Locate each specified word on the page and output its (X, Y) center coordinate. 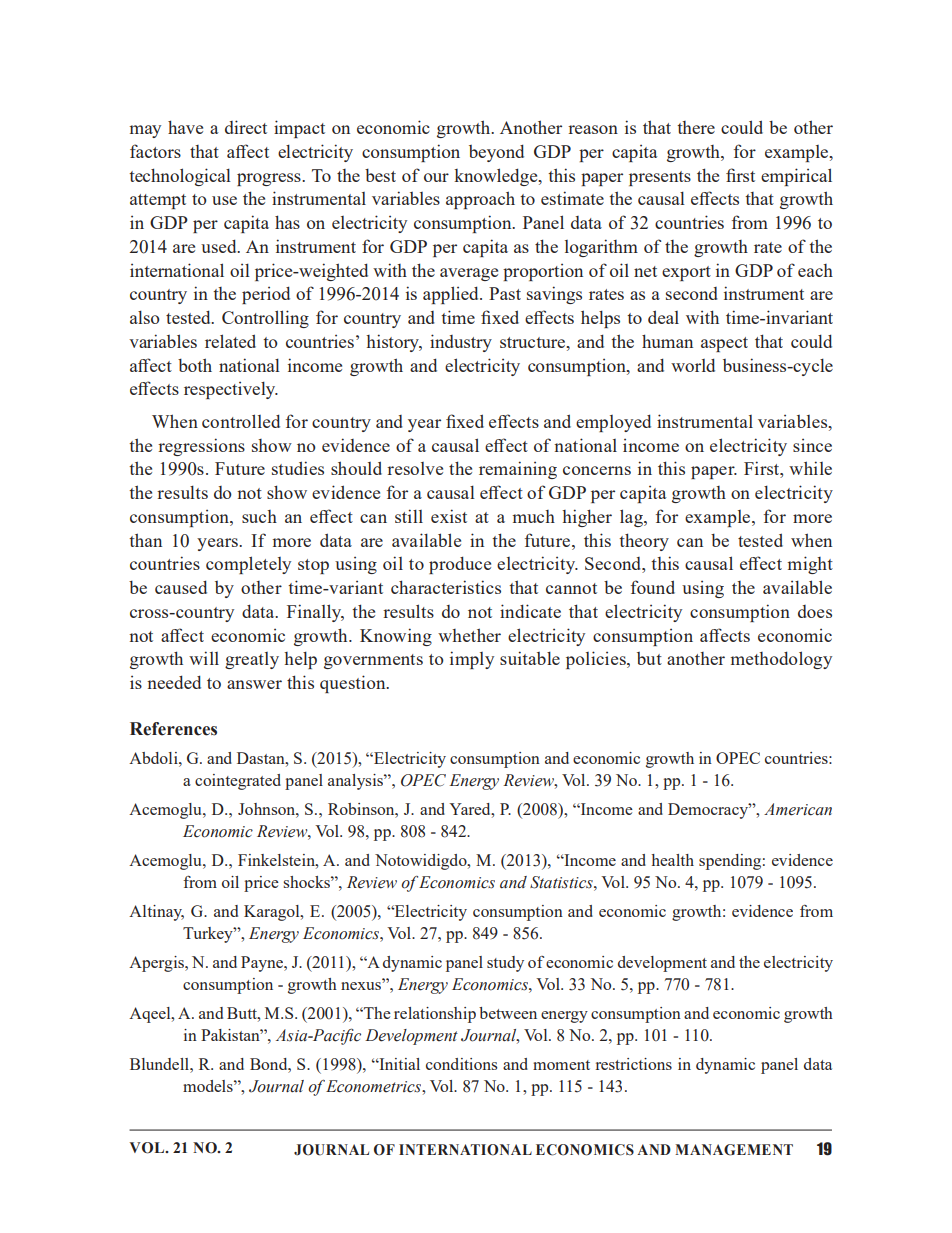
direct (246, 127)
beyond (496, 153)
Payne (263, 964)
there (696, 127)
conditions (461, 1064)
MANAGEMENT (734, 1150)
